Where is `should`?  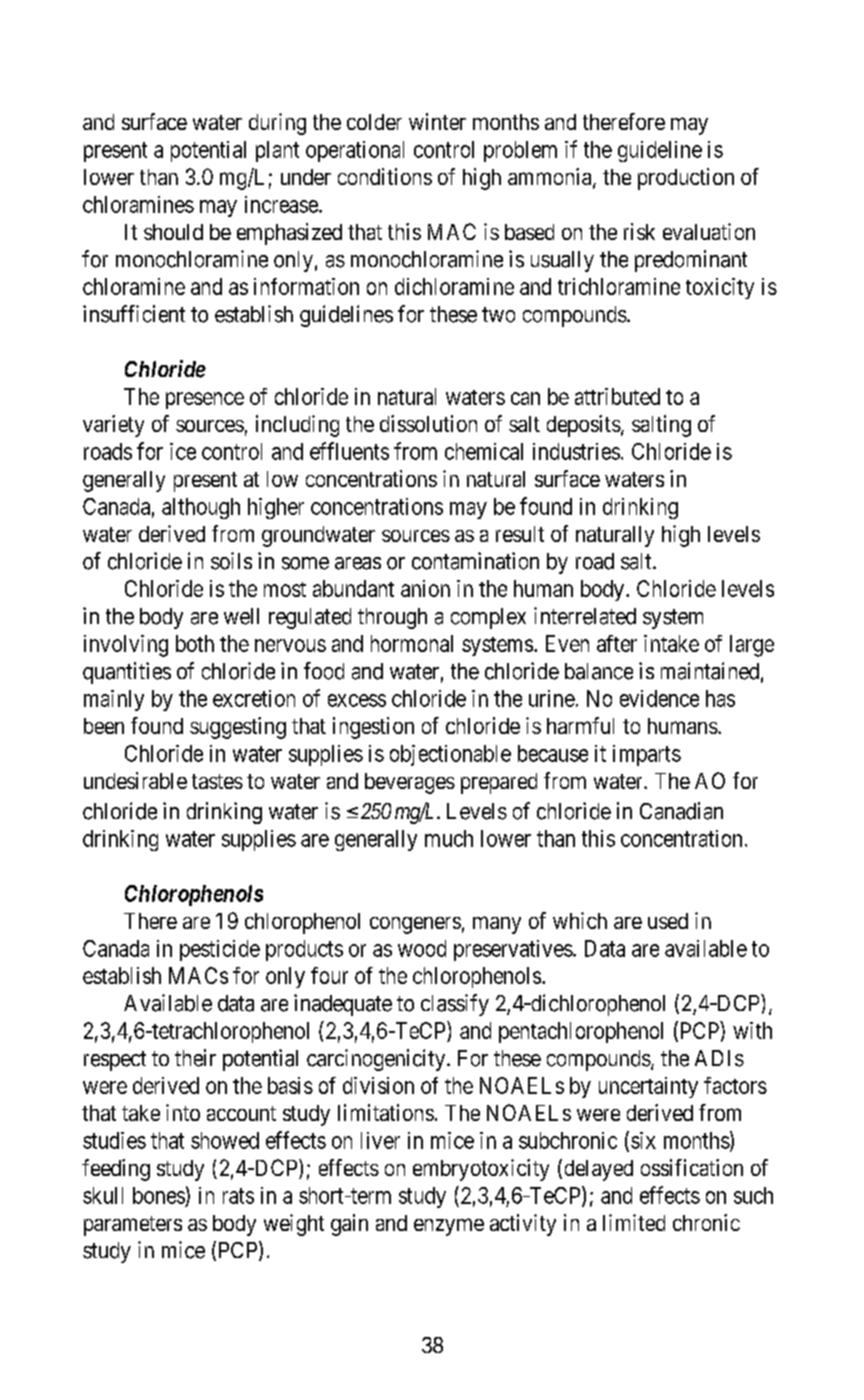 should is located at coordinates (173, 232).
